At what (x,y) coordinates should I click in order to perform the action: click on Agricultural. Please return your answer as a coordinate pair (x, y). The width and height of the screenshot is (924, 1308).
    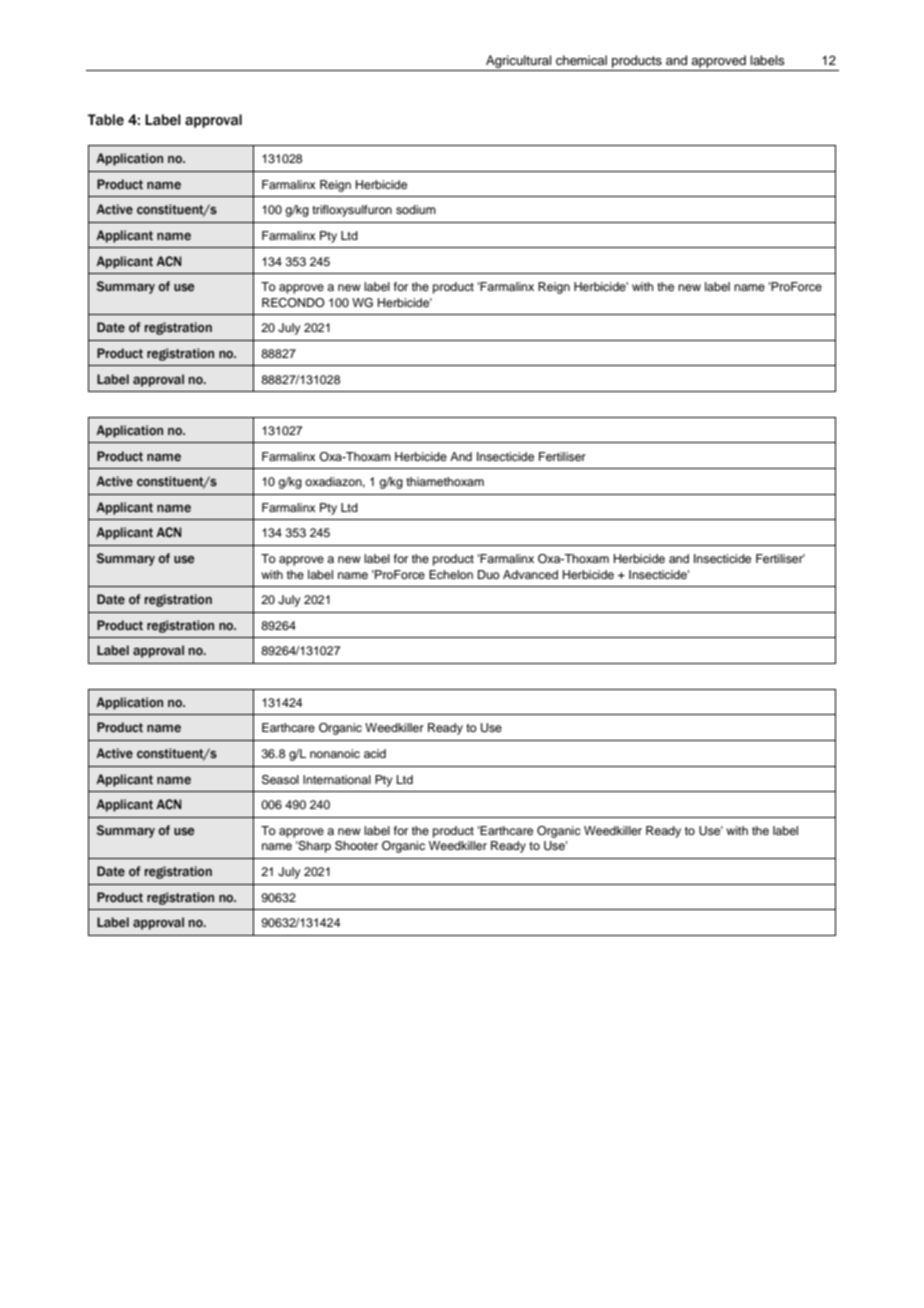
    Looking at the image, I should click on (519, 63).
